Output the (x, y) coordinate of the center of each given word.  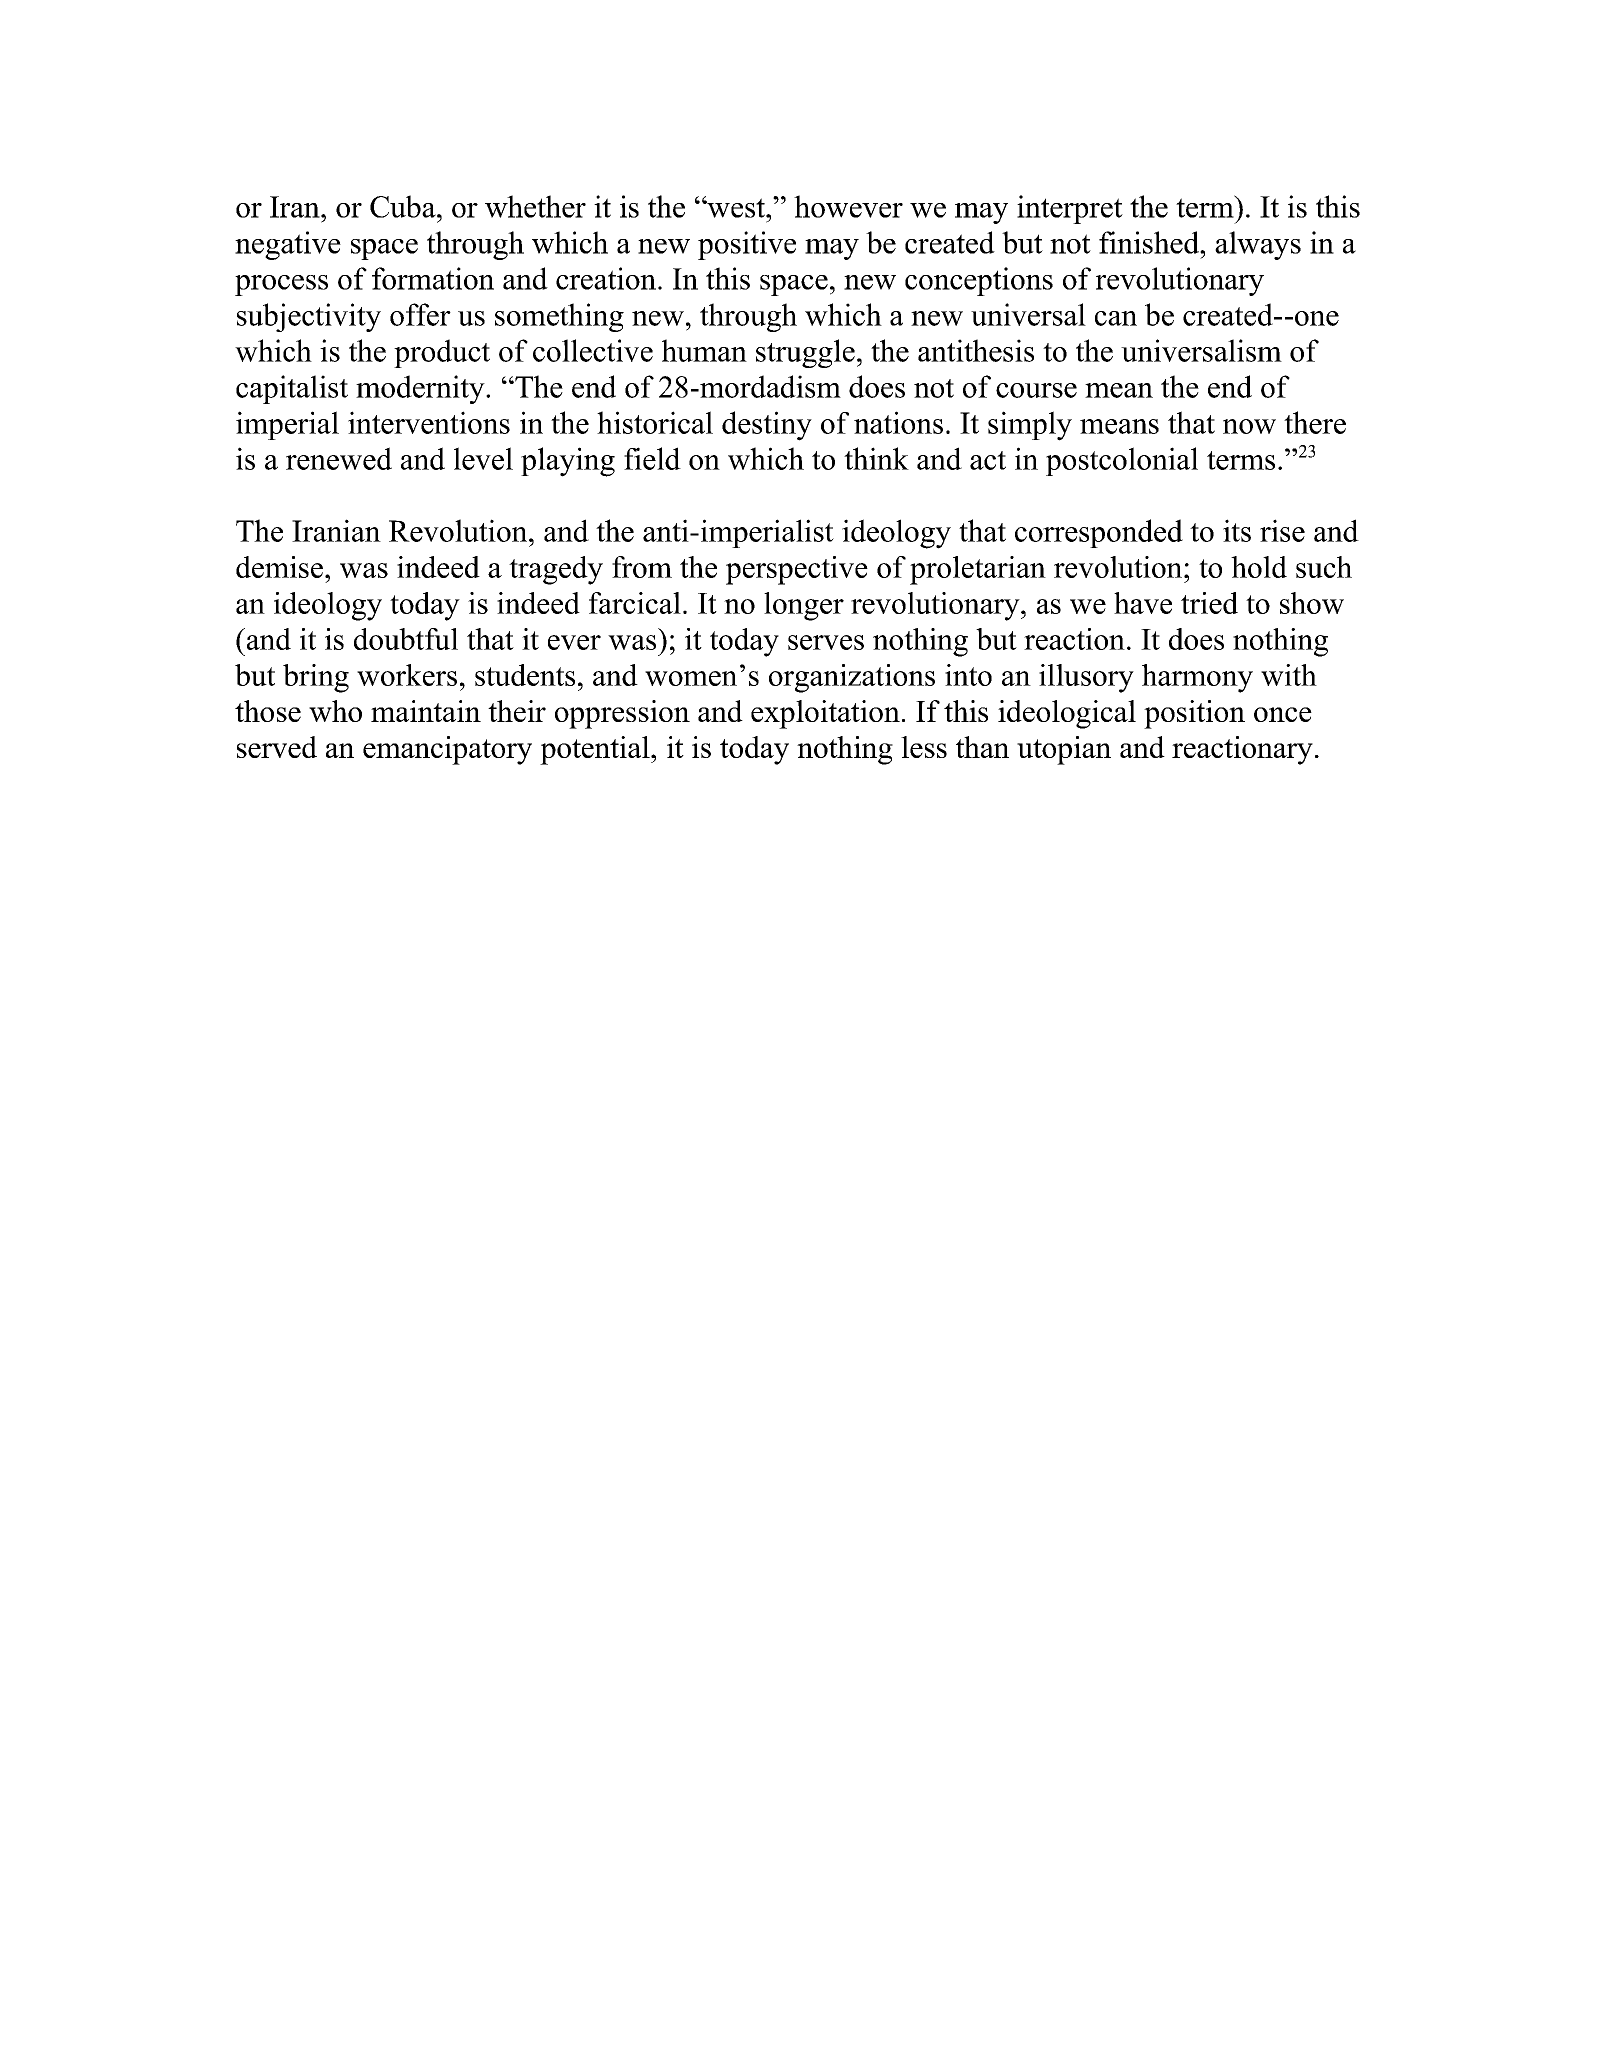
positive (747, 245)
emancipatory (447, 750)
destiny (767, 426)
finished (1150, 242)
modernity (421, 389)
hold (1259, 567)
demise (279, 567)
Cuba (404, 206)
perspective (797, 570)
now (1249, 426)
